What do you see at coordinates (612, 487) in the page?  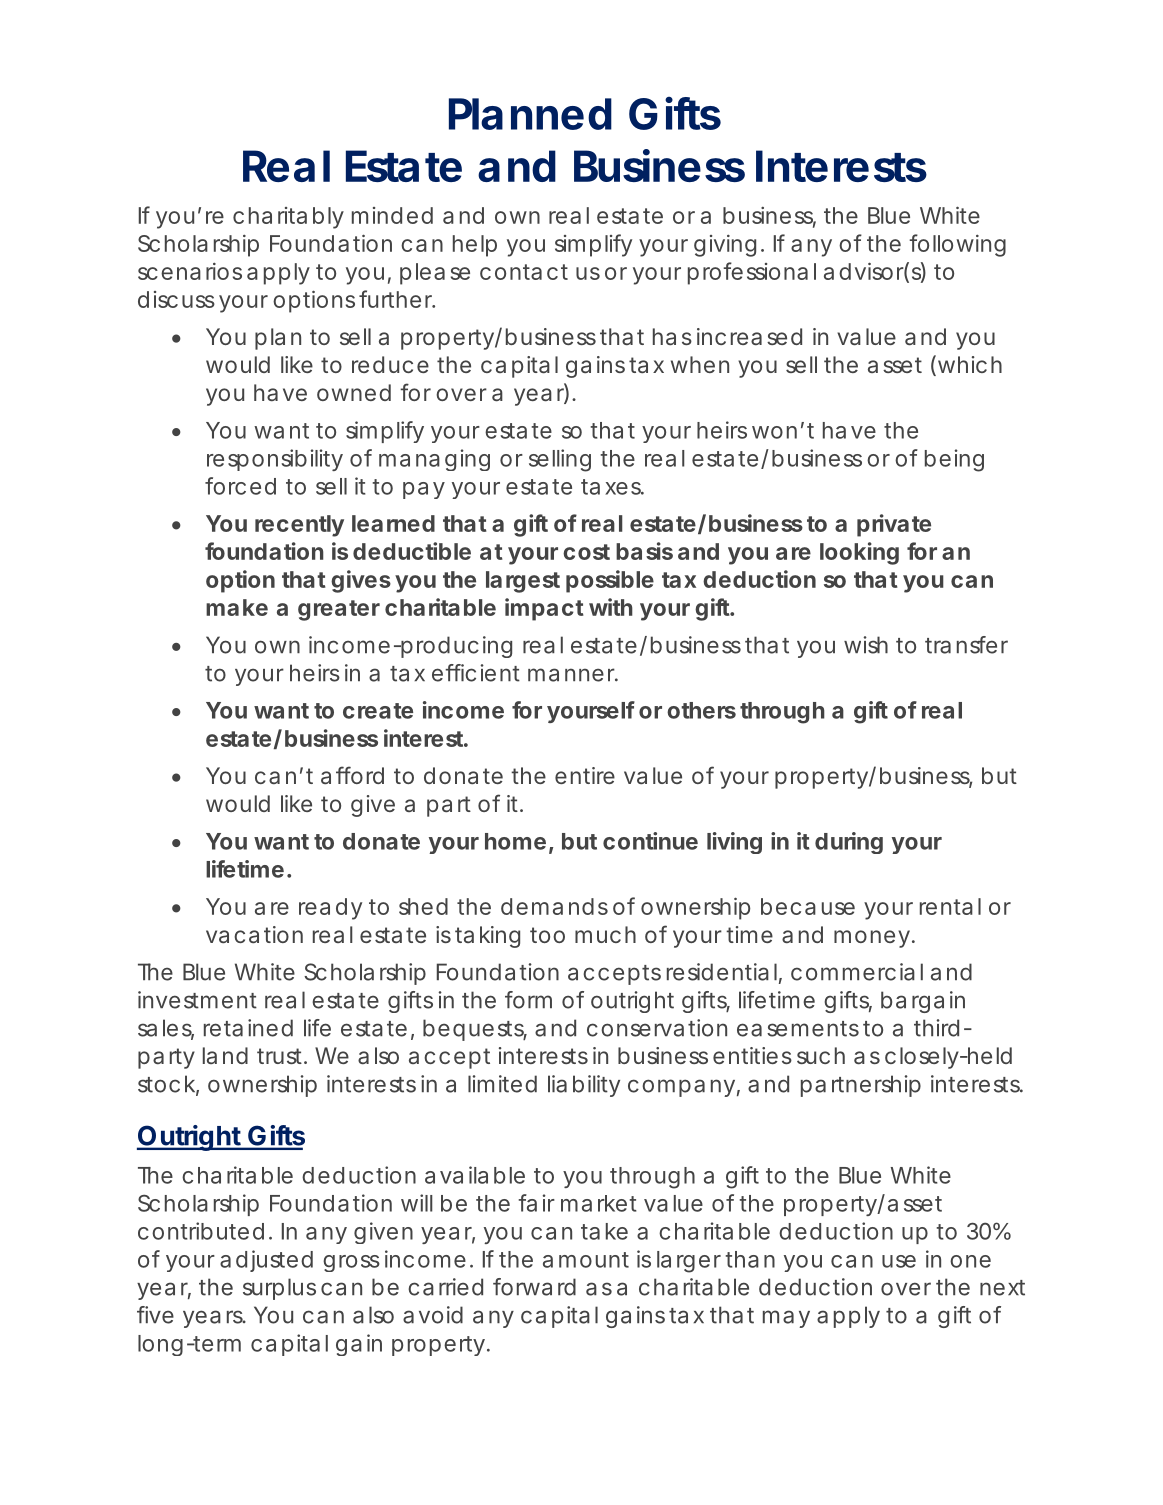 I see `taxes` at bounding box center [612, 487].
